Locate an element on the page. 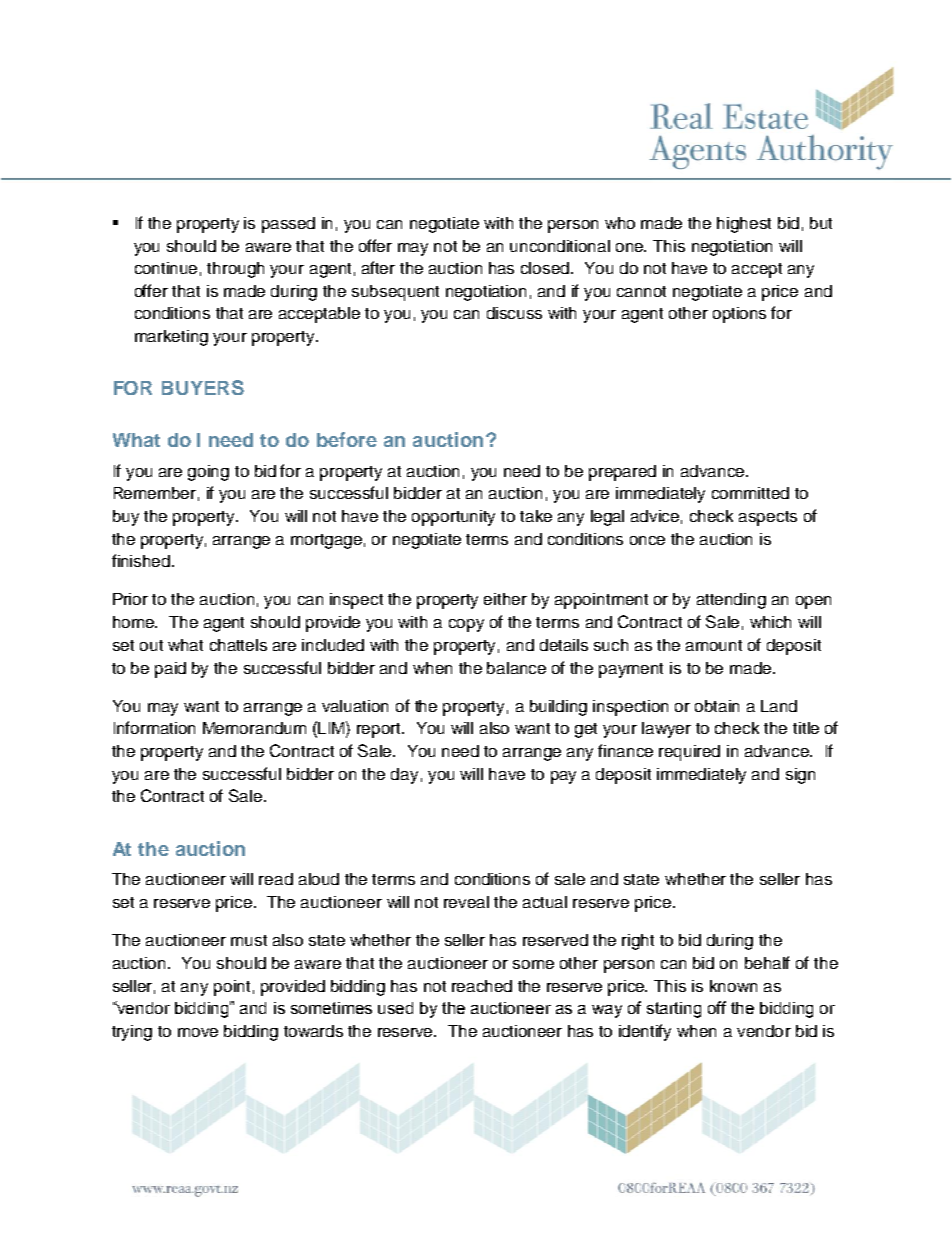 This page has height=1233, width=952. move is located at coordinates (198, 1032).
